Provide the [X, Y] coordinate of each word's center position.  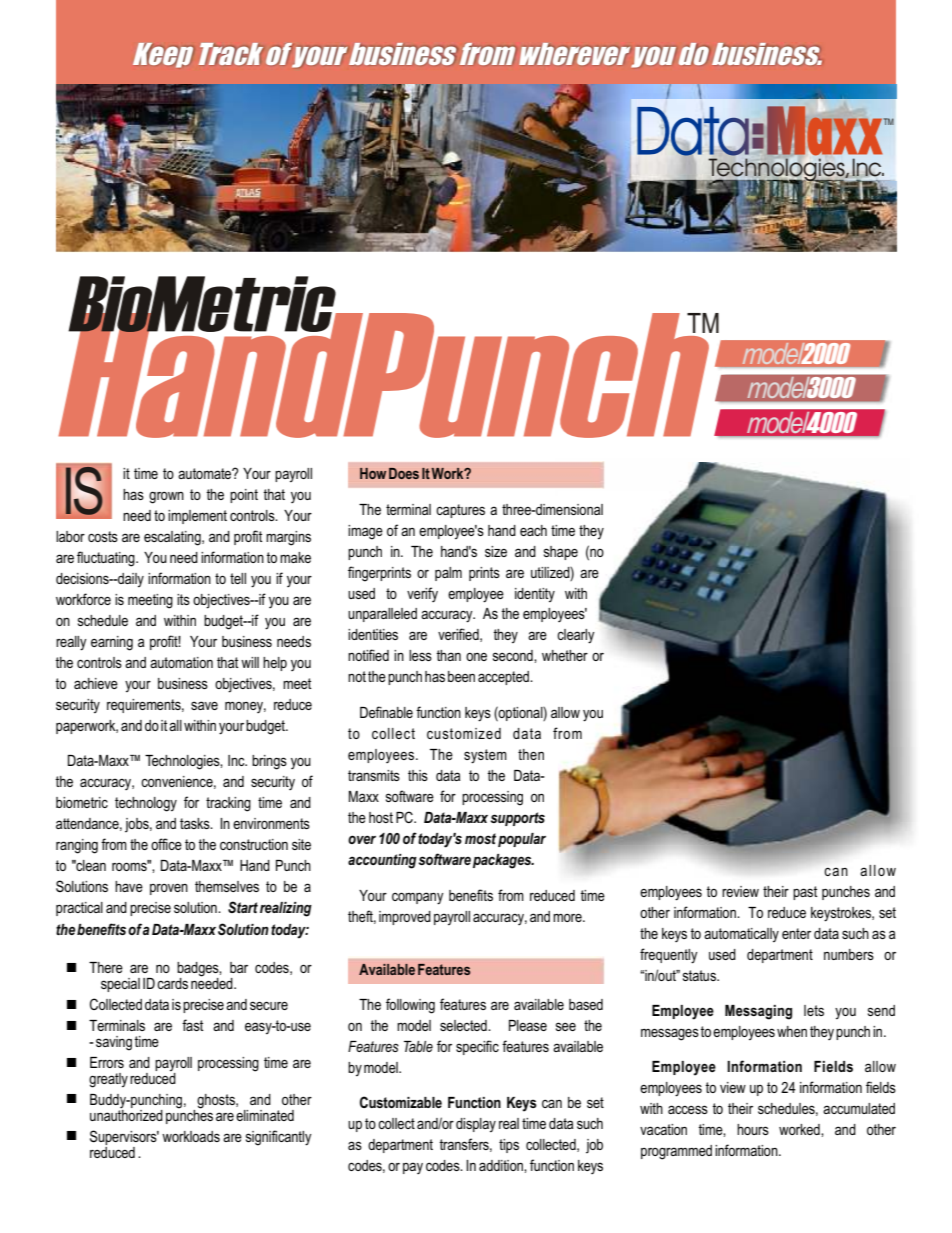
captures [460, 511]
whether [565, 655]
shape [561, 553]
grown [166, 497]
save [204, 705]
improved [405, 918]
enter [796, 933]
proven [169, 889]
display [476, 1125]
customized [464, 733]
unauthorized [126, 1114]
